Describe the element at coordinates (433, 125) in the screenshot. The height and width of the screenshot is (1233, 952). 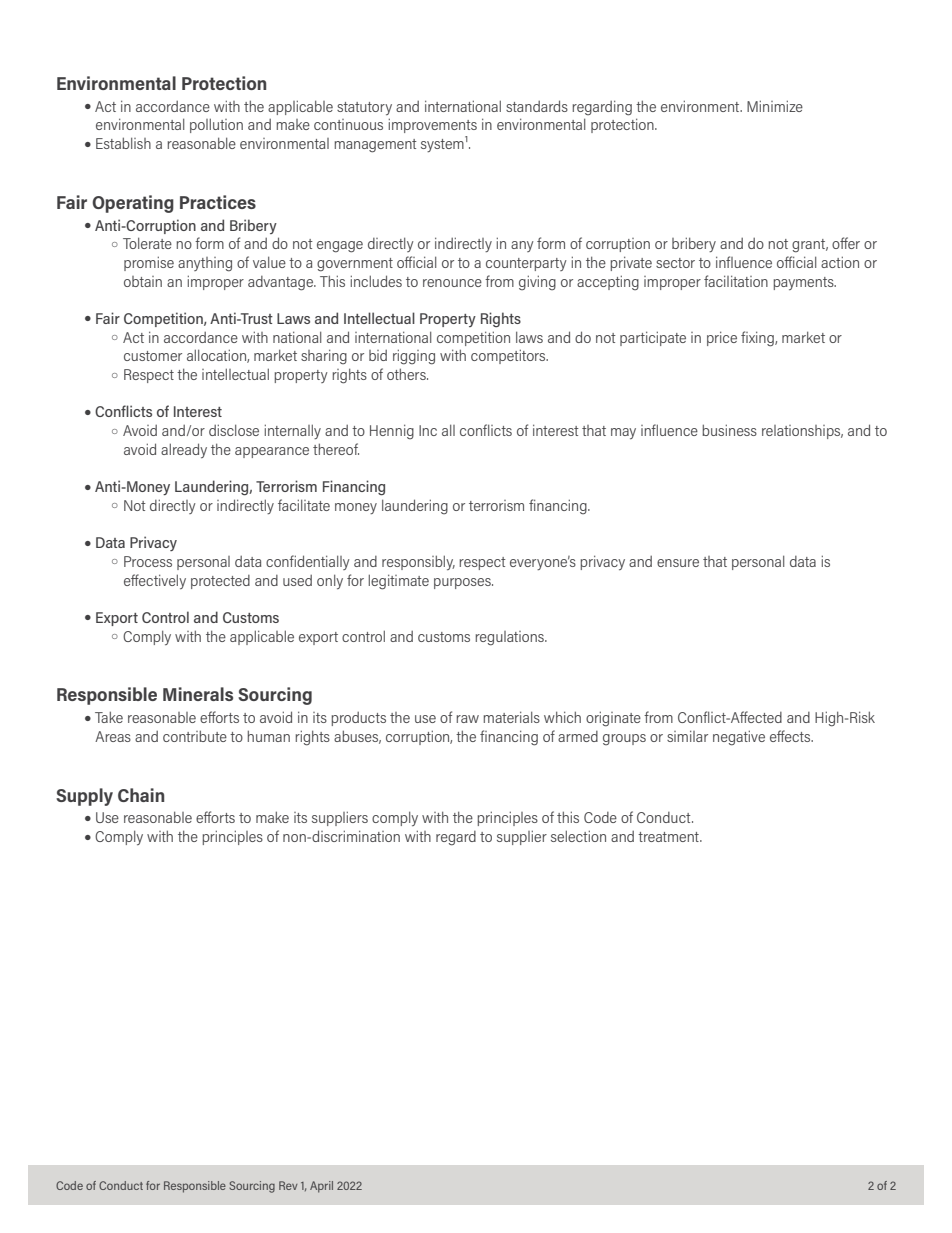
I see `improvements` at that location.
